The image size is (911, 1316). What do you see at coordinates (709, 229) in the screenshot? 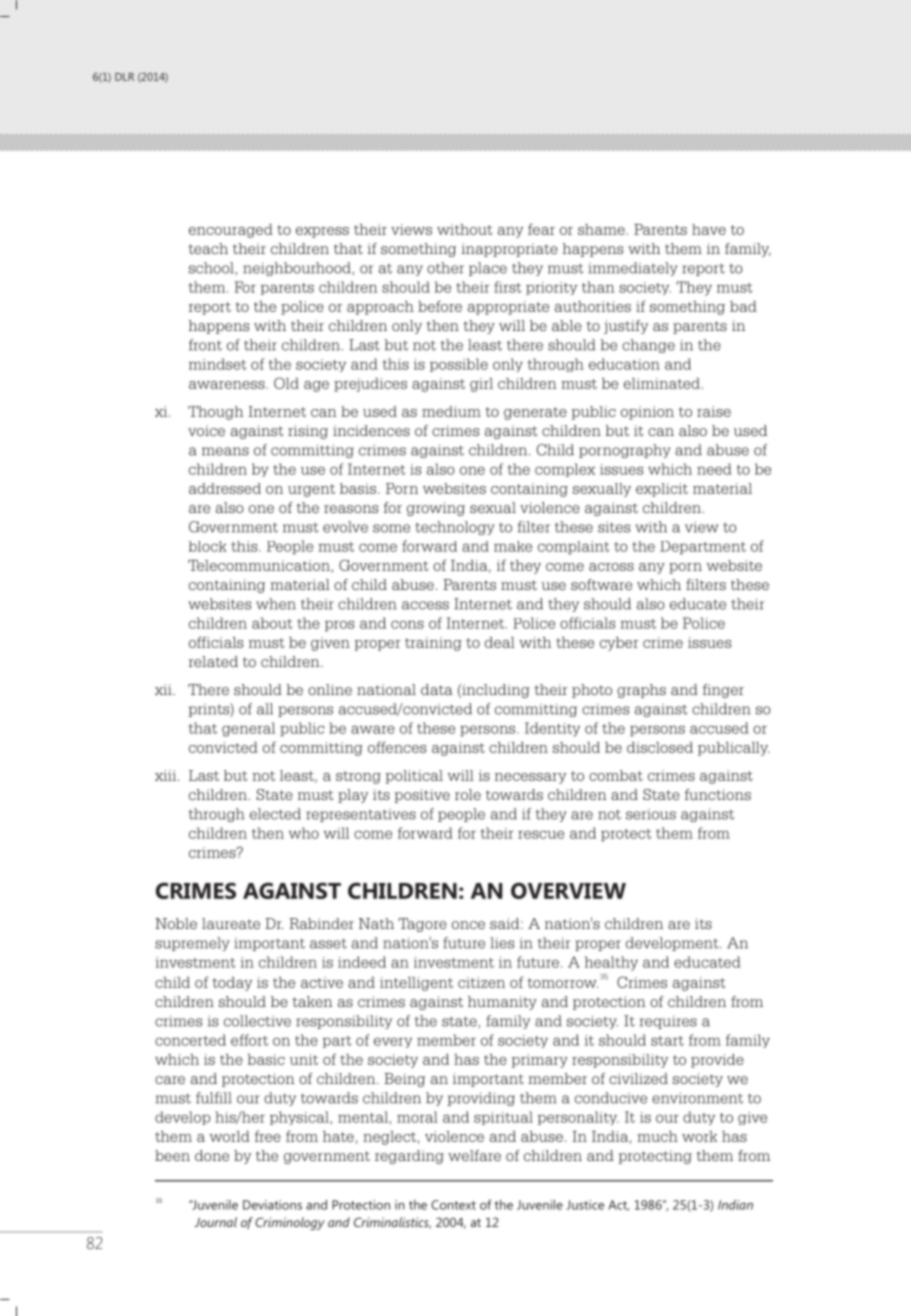
I see `have` at bounding box center [709, 229].
